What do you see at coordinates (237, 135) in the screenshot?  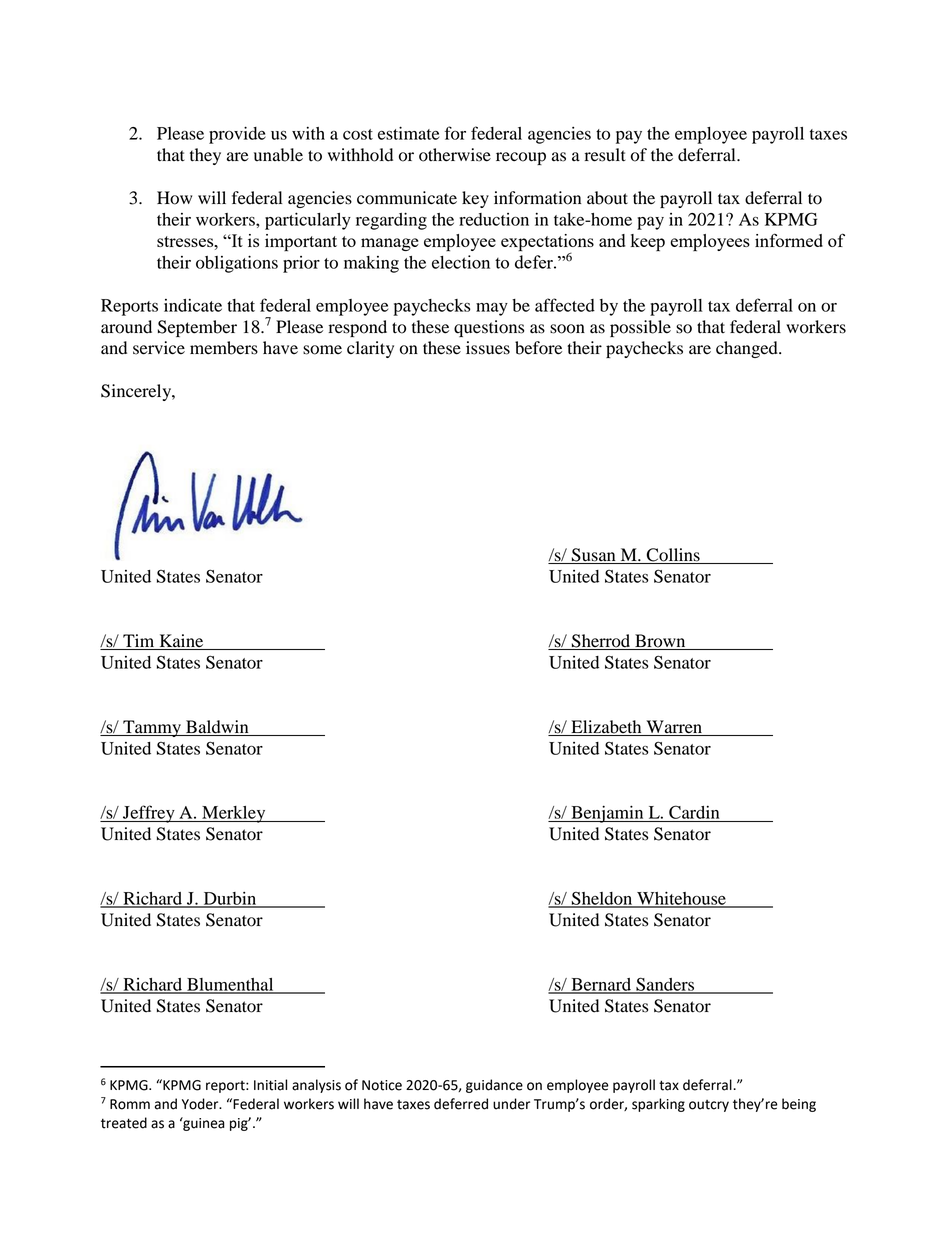 I see `provide` at bounding box center [237, 135].
